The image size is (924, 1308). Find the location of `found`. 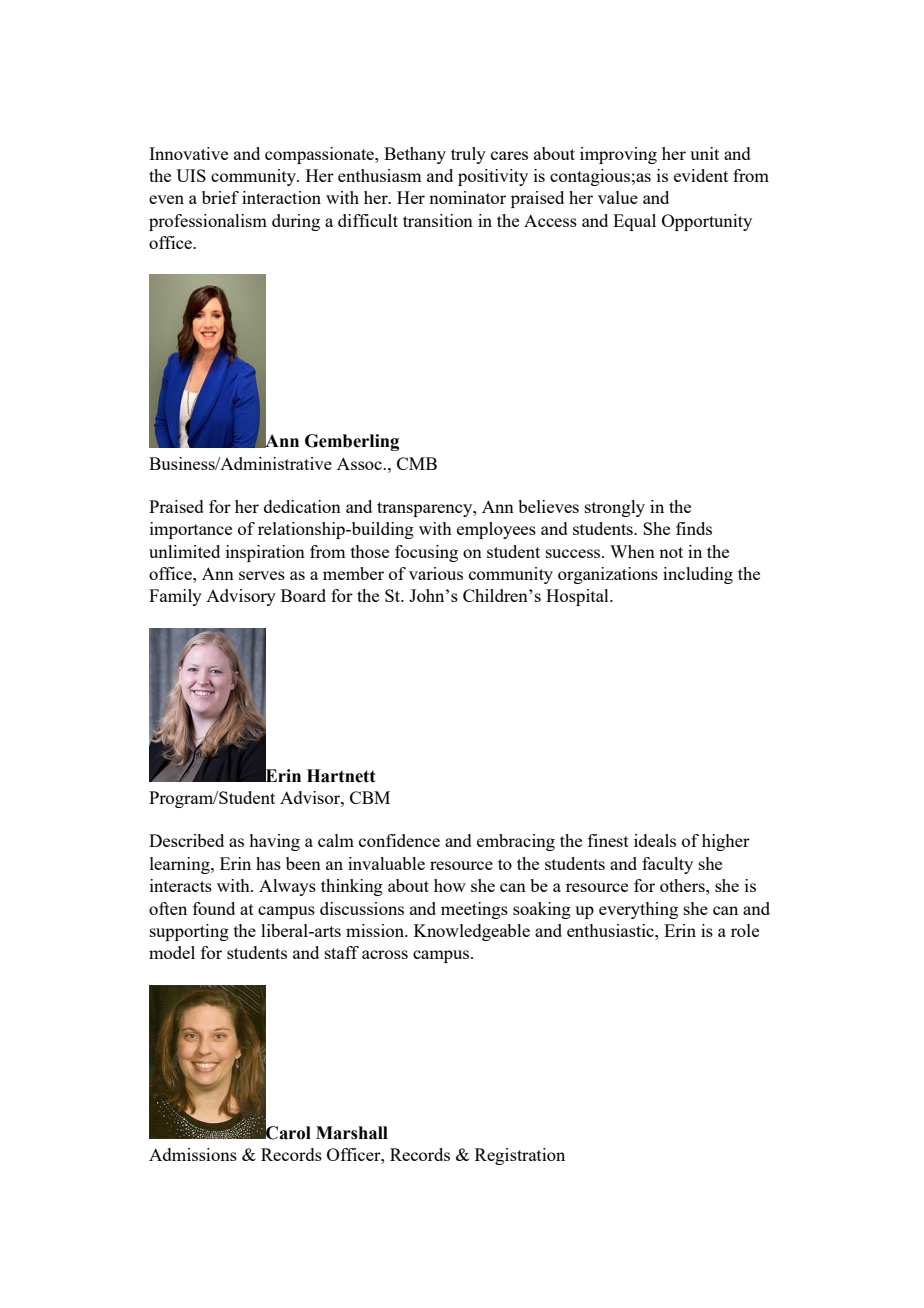

found is located at coordinates (214, 908).
